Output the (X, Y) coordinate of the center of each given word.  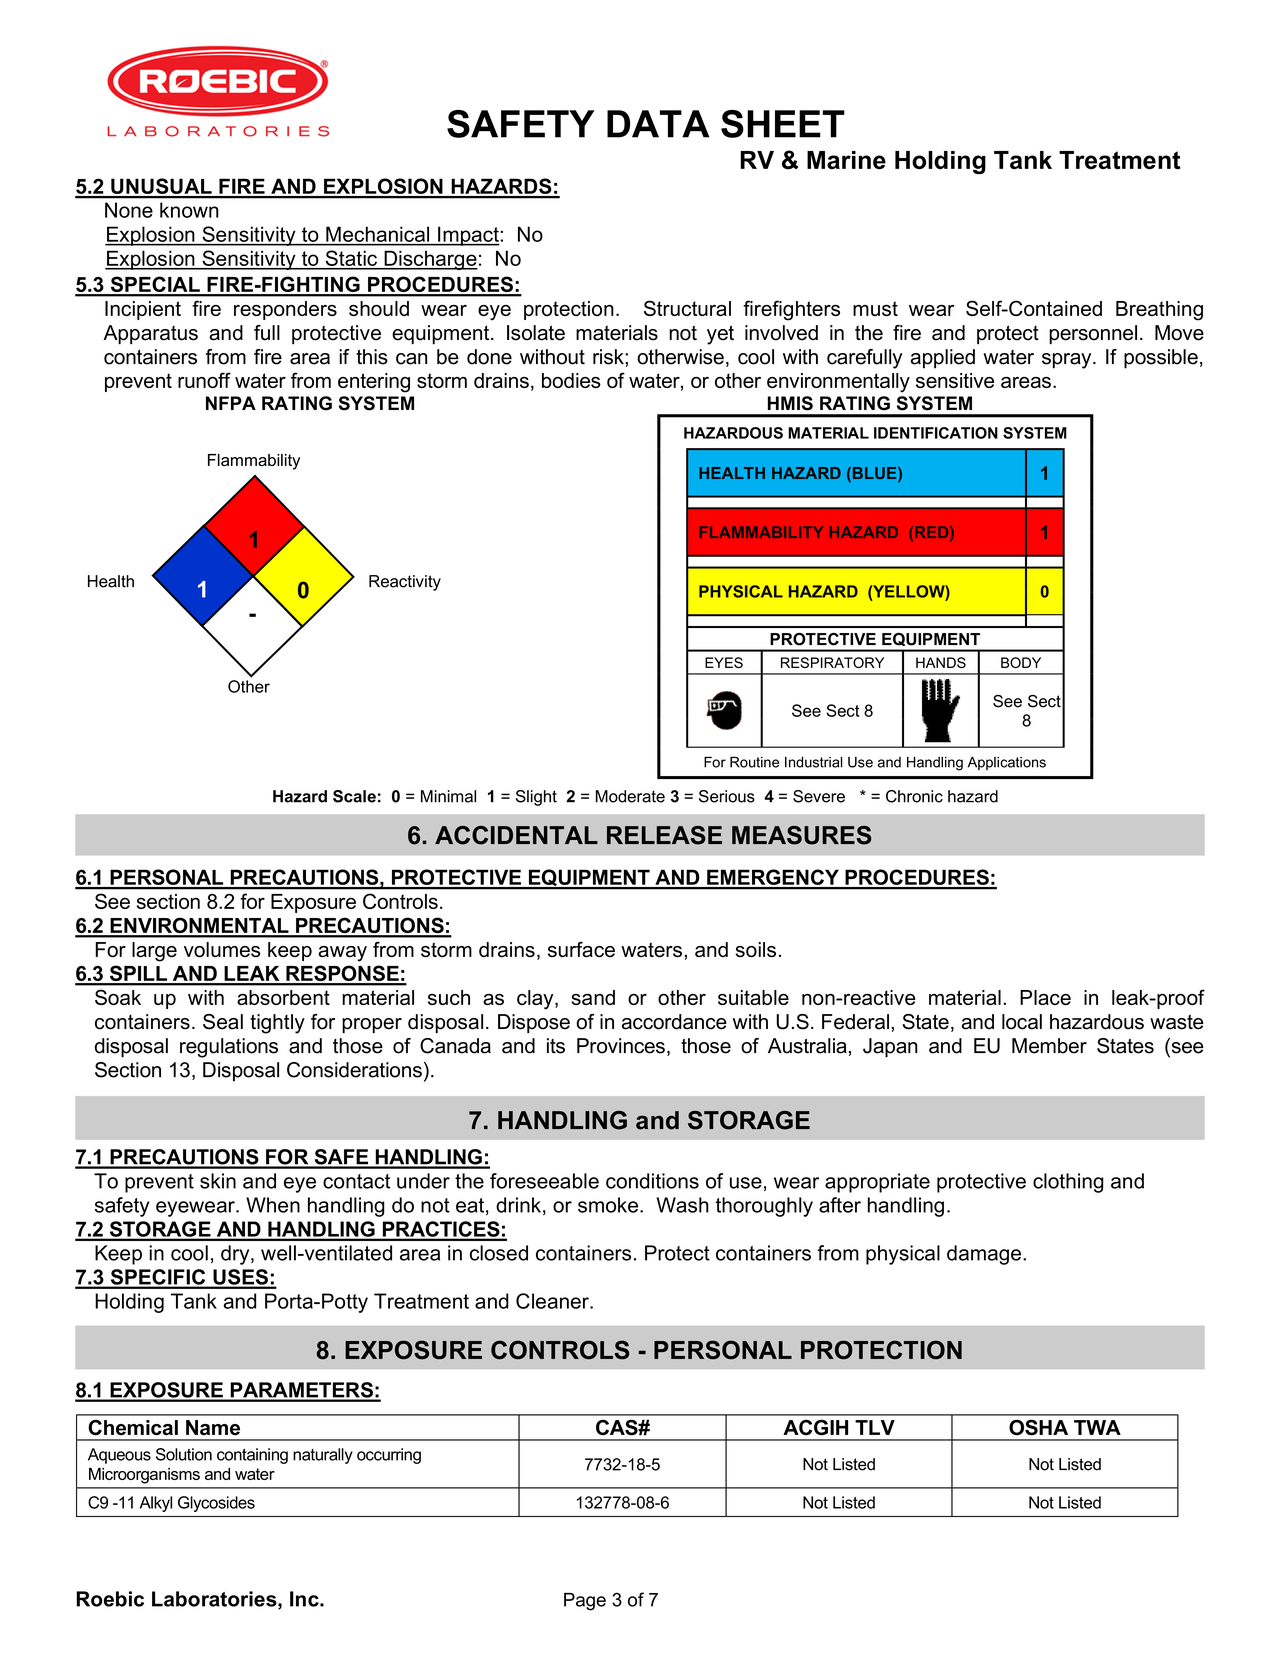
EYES (724, 662)
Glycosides (216, 1504)
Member (1049, 1046)
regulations (229, 1048)
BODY (1021, 662)
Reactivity (405, 583)
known (189, 210)
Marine (846, 160)
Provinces (621, 1046)
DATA (658, 124)
